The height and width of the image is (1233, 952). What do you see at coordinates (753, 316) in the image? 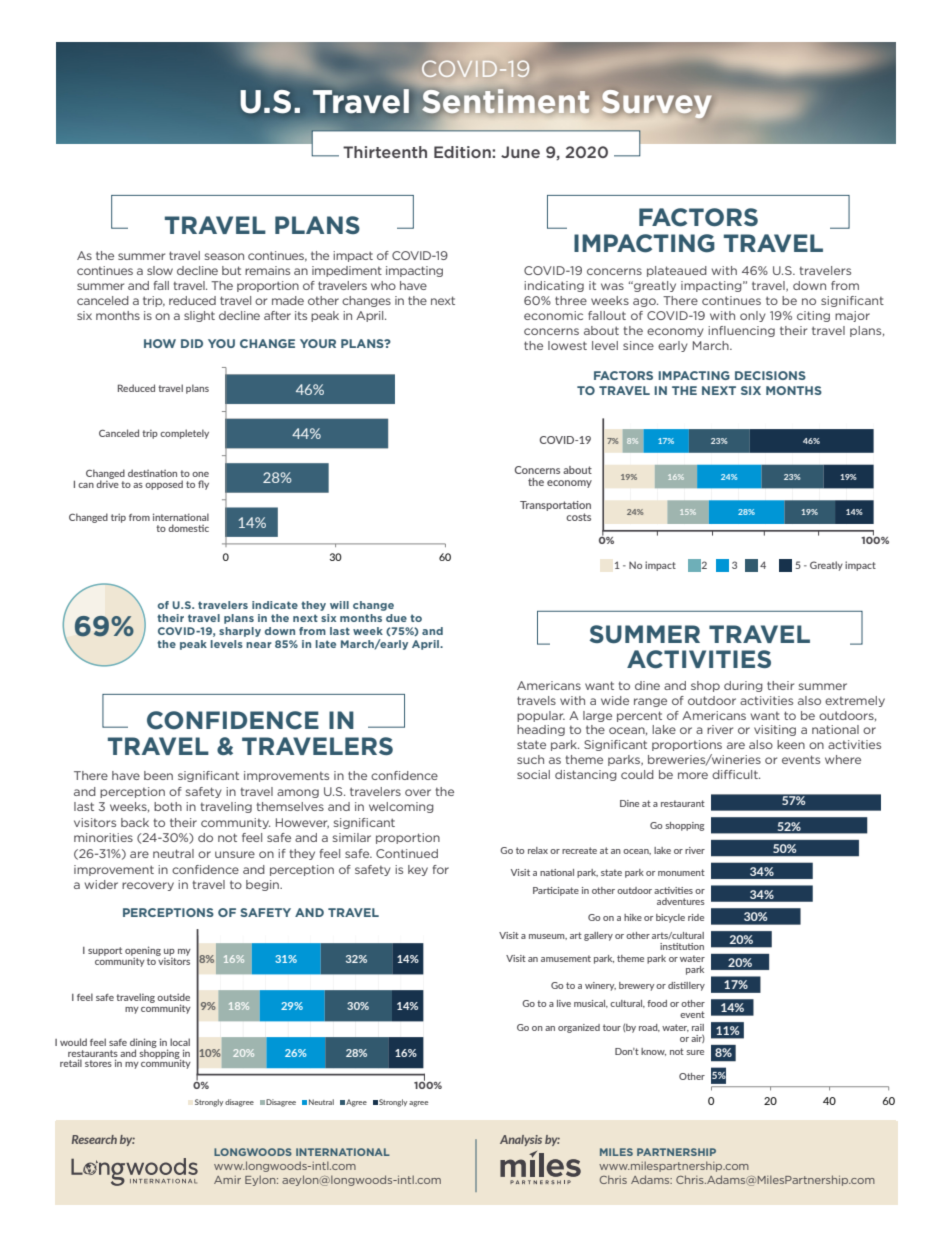
I see `only` at bounding box center [753, 316].
